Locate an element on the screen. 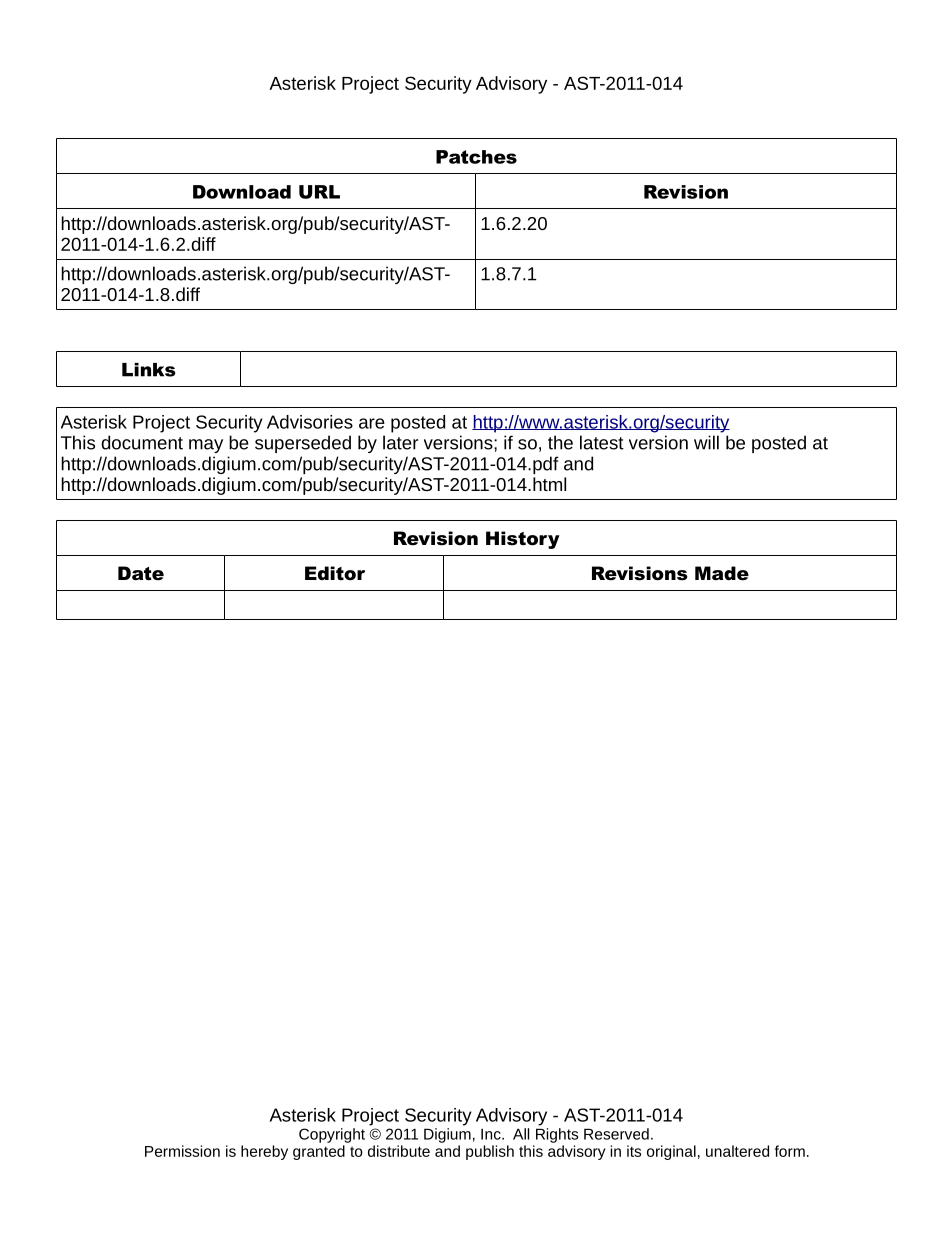  Reserved is located at coordinates (616, 1134).
